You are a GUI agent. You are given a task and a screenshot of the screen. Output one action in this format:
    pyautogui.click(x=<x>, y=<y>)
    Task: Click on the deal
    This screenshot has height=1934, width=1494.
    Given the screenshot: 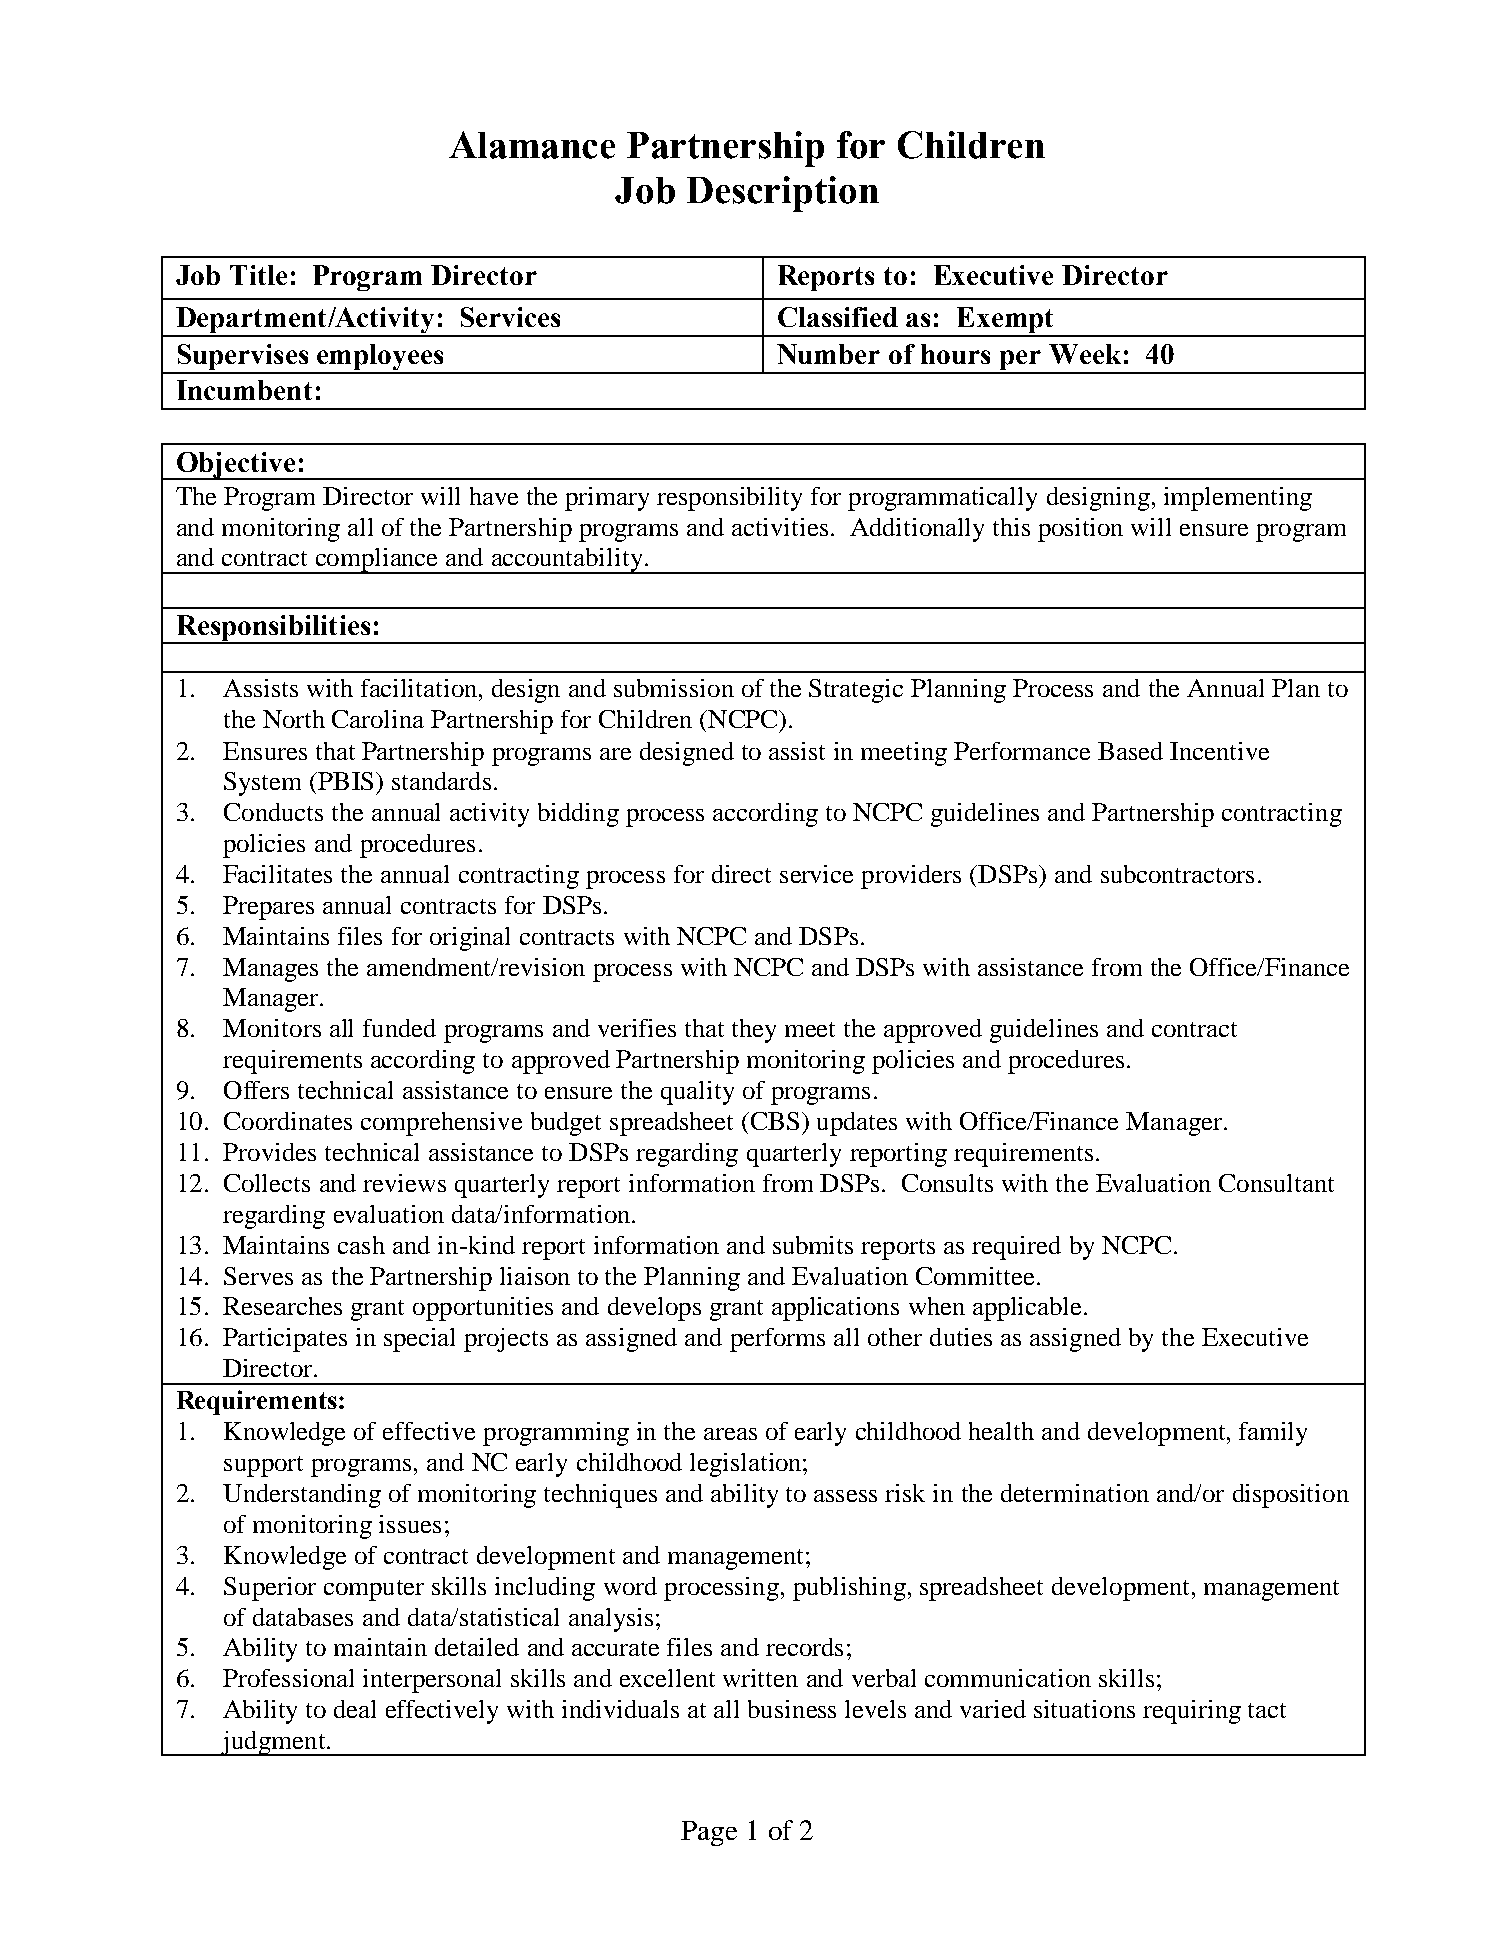 What is the action you would take?
    pyautogui.click(x=355, y=1709)
